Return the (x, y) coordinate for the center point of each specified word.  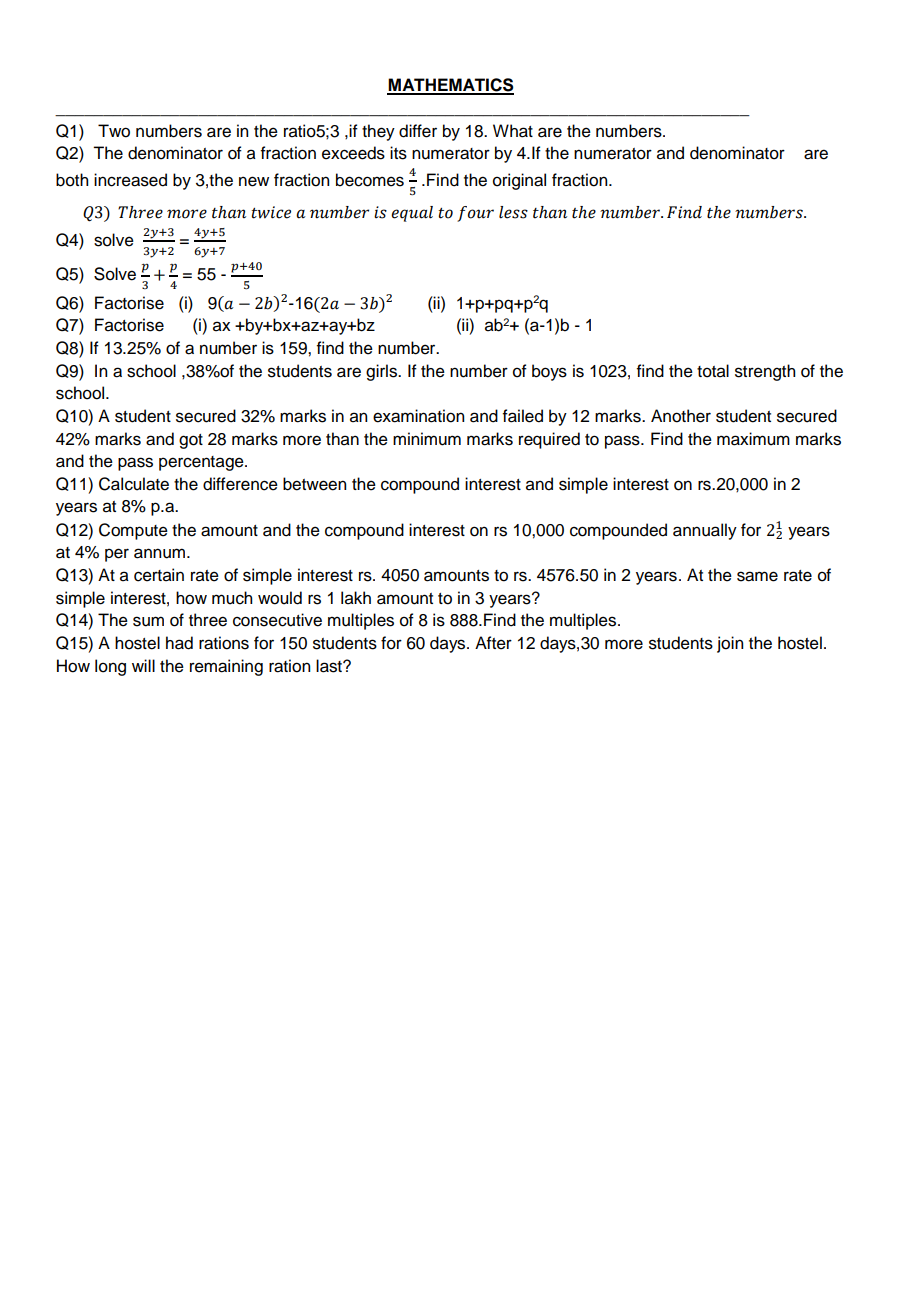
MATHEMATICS (450, 86)
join (730, 644)
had (179, 643)
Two (114, 131)
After (493, 643)
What (513, 131)
